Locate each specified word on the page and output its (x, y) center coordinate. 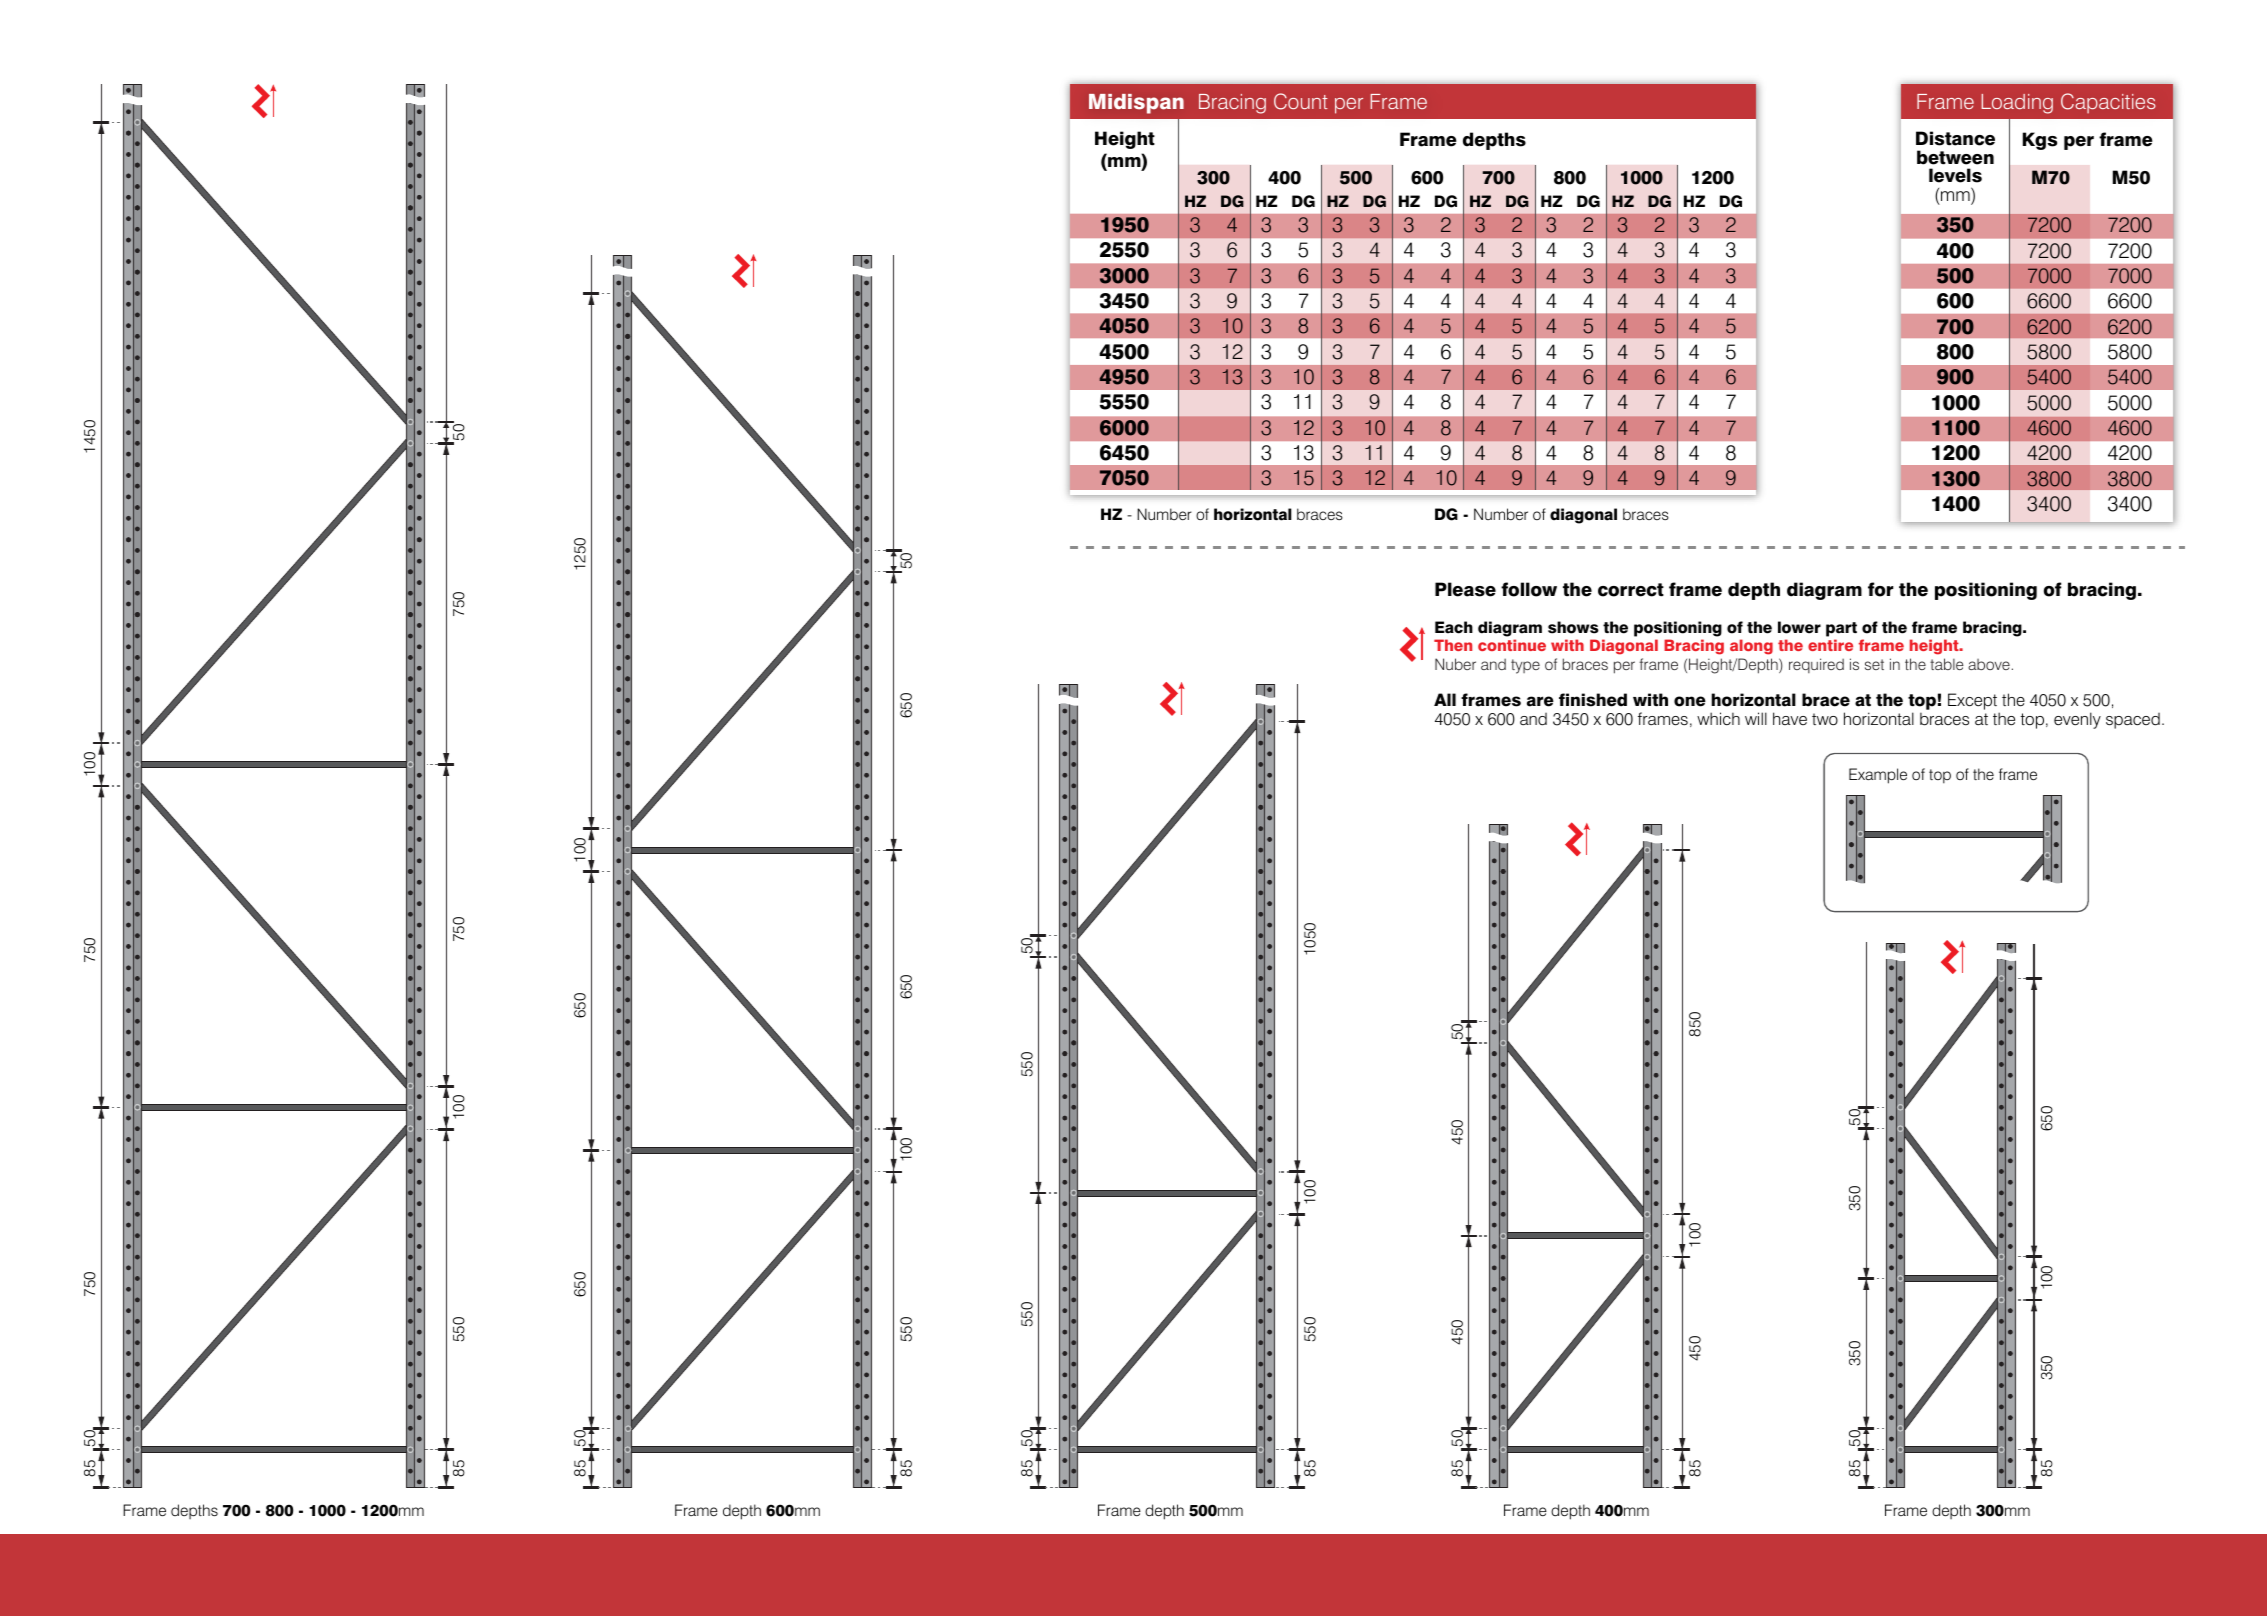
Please (1465, 589)
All (1445, 699)
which (1718, 718)
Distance (1955, 138)
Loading (2017, 104)
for (1880, 589)
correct (1631, 590)
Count (1301, 101)
